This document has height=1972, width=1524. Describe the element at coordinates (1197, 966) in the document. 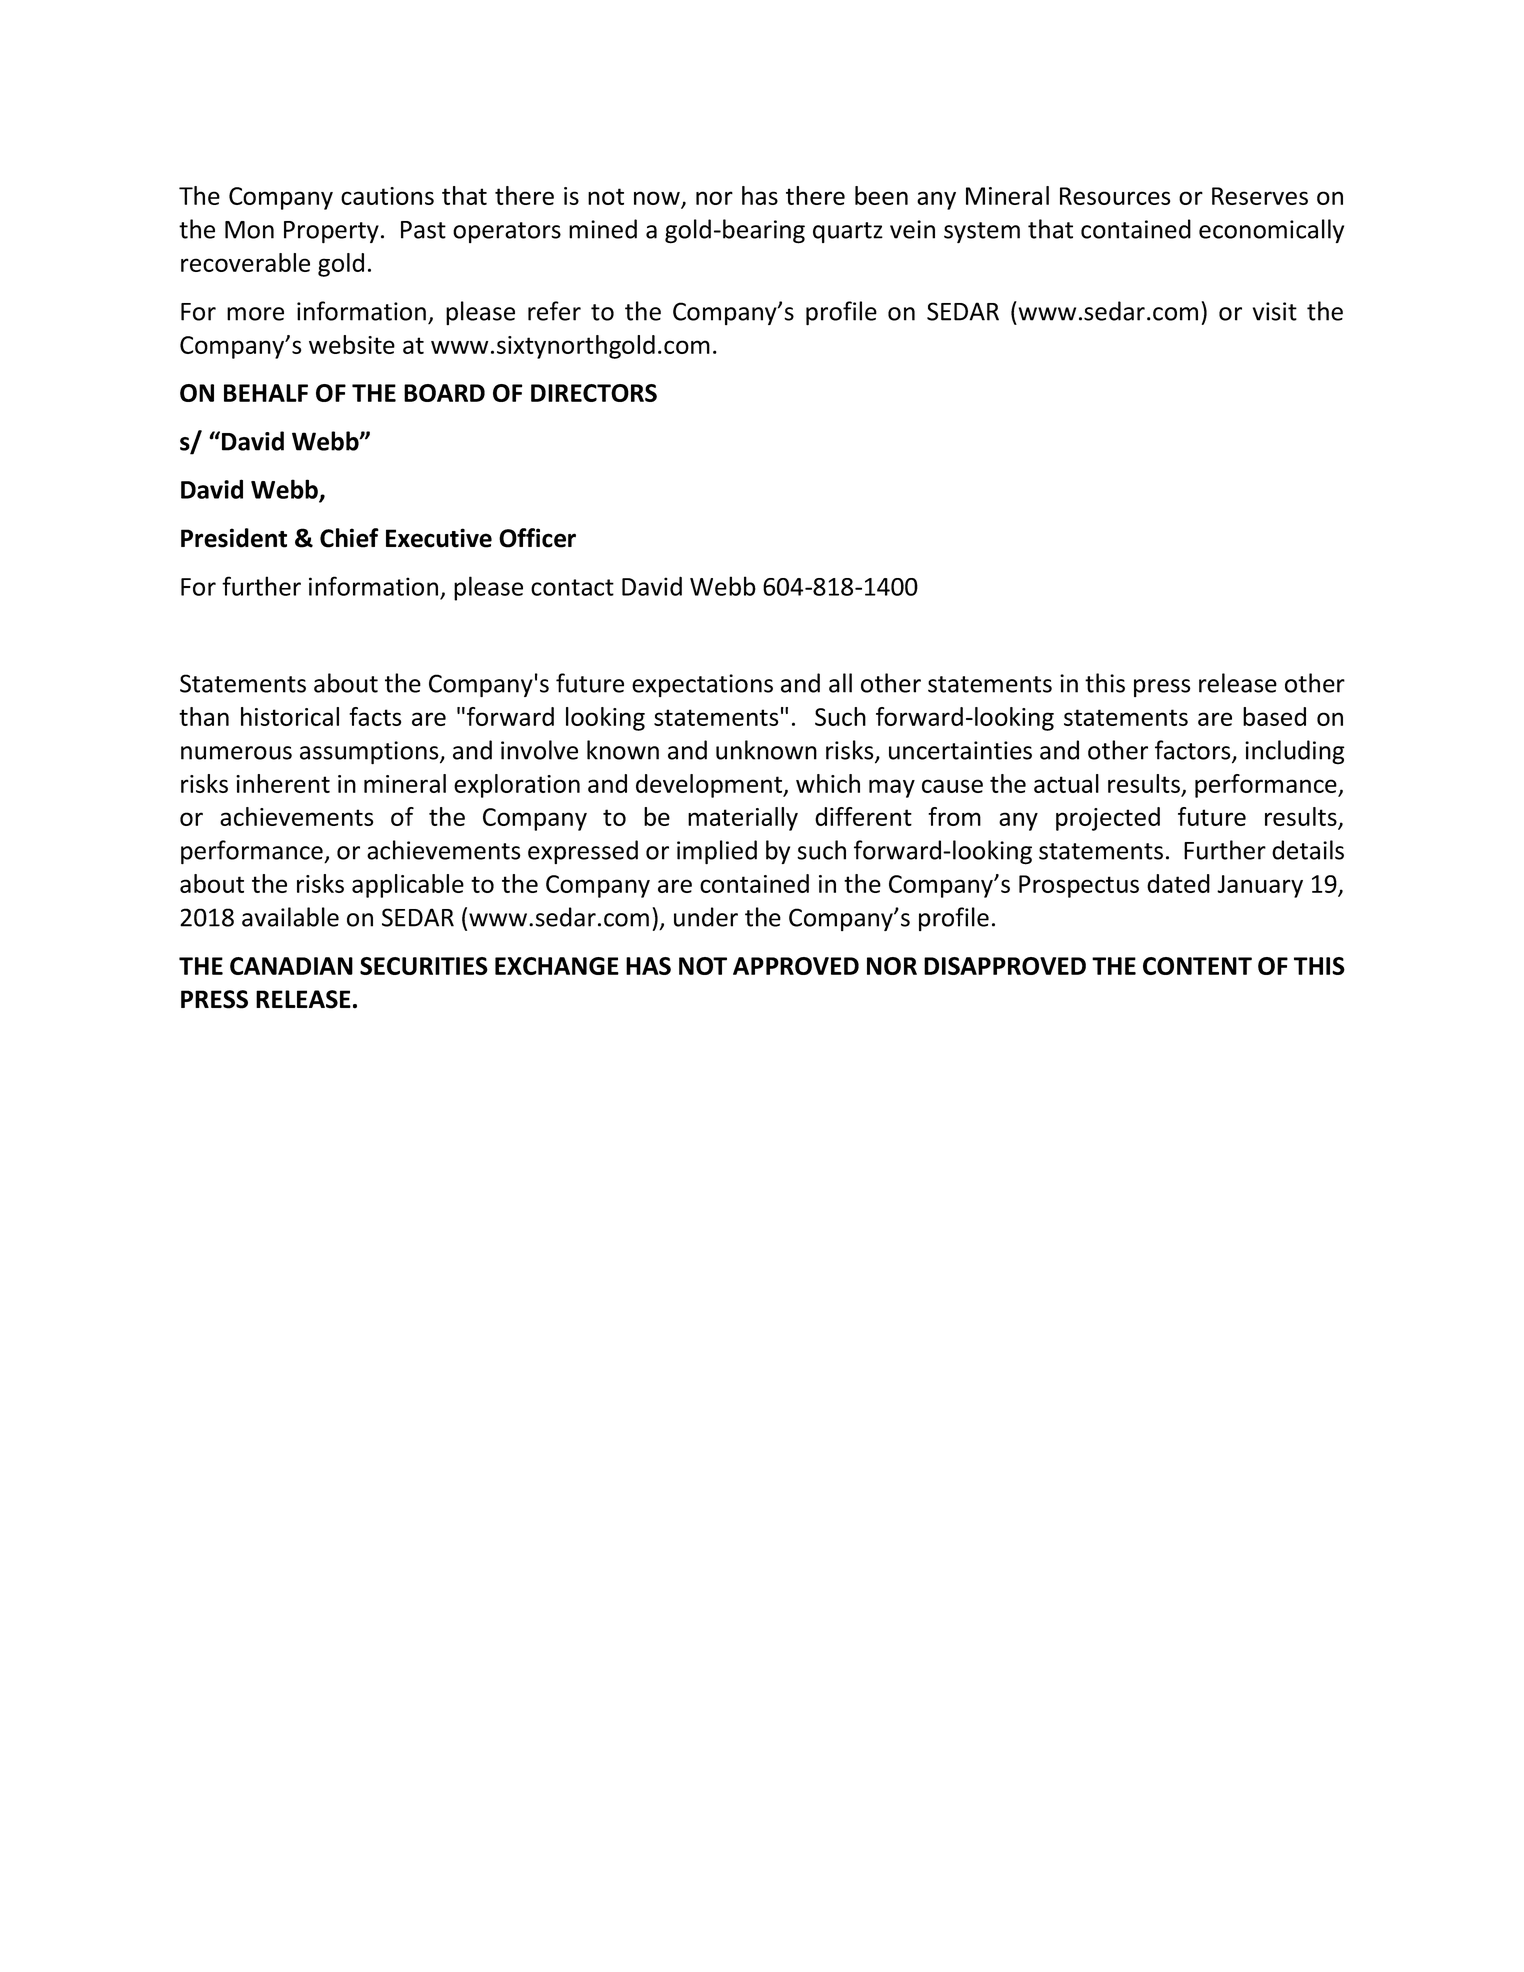

I see `CONTENT` at that location.
